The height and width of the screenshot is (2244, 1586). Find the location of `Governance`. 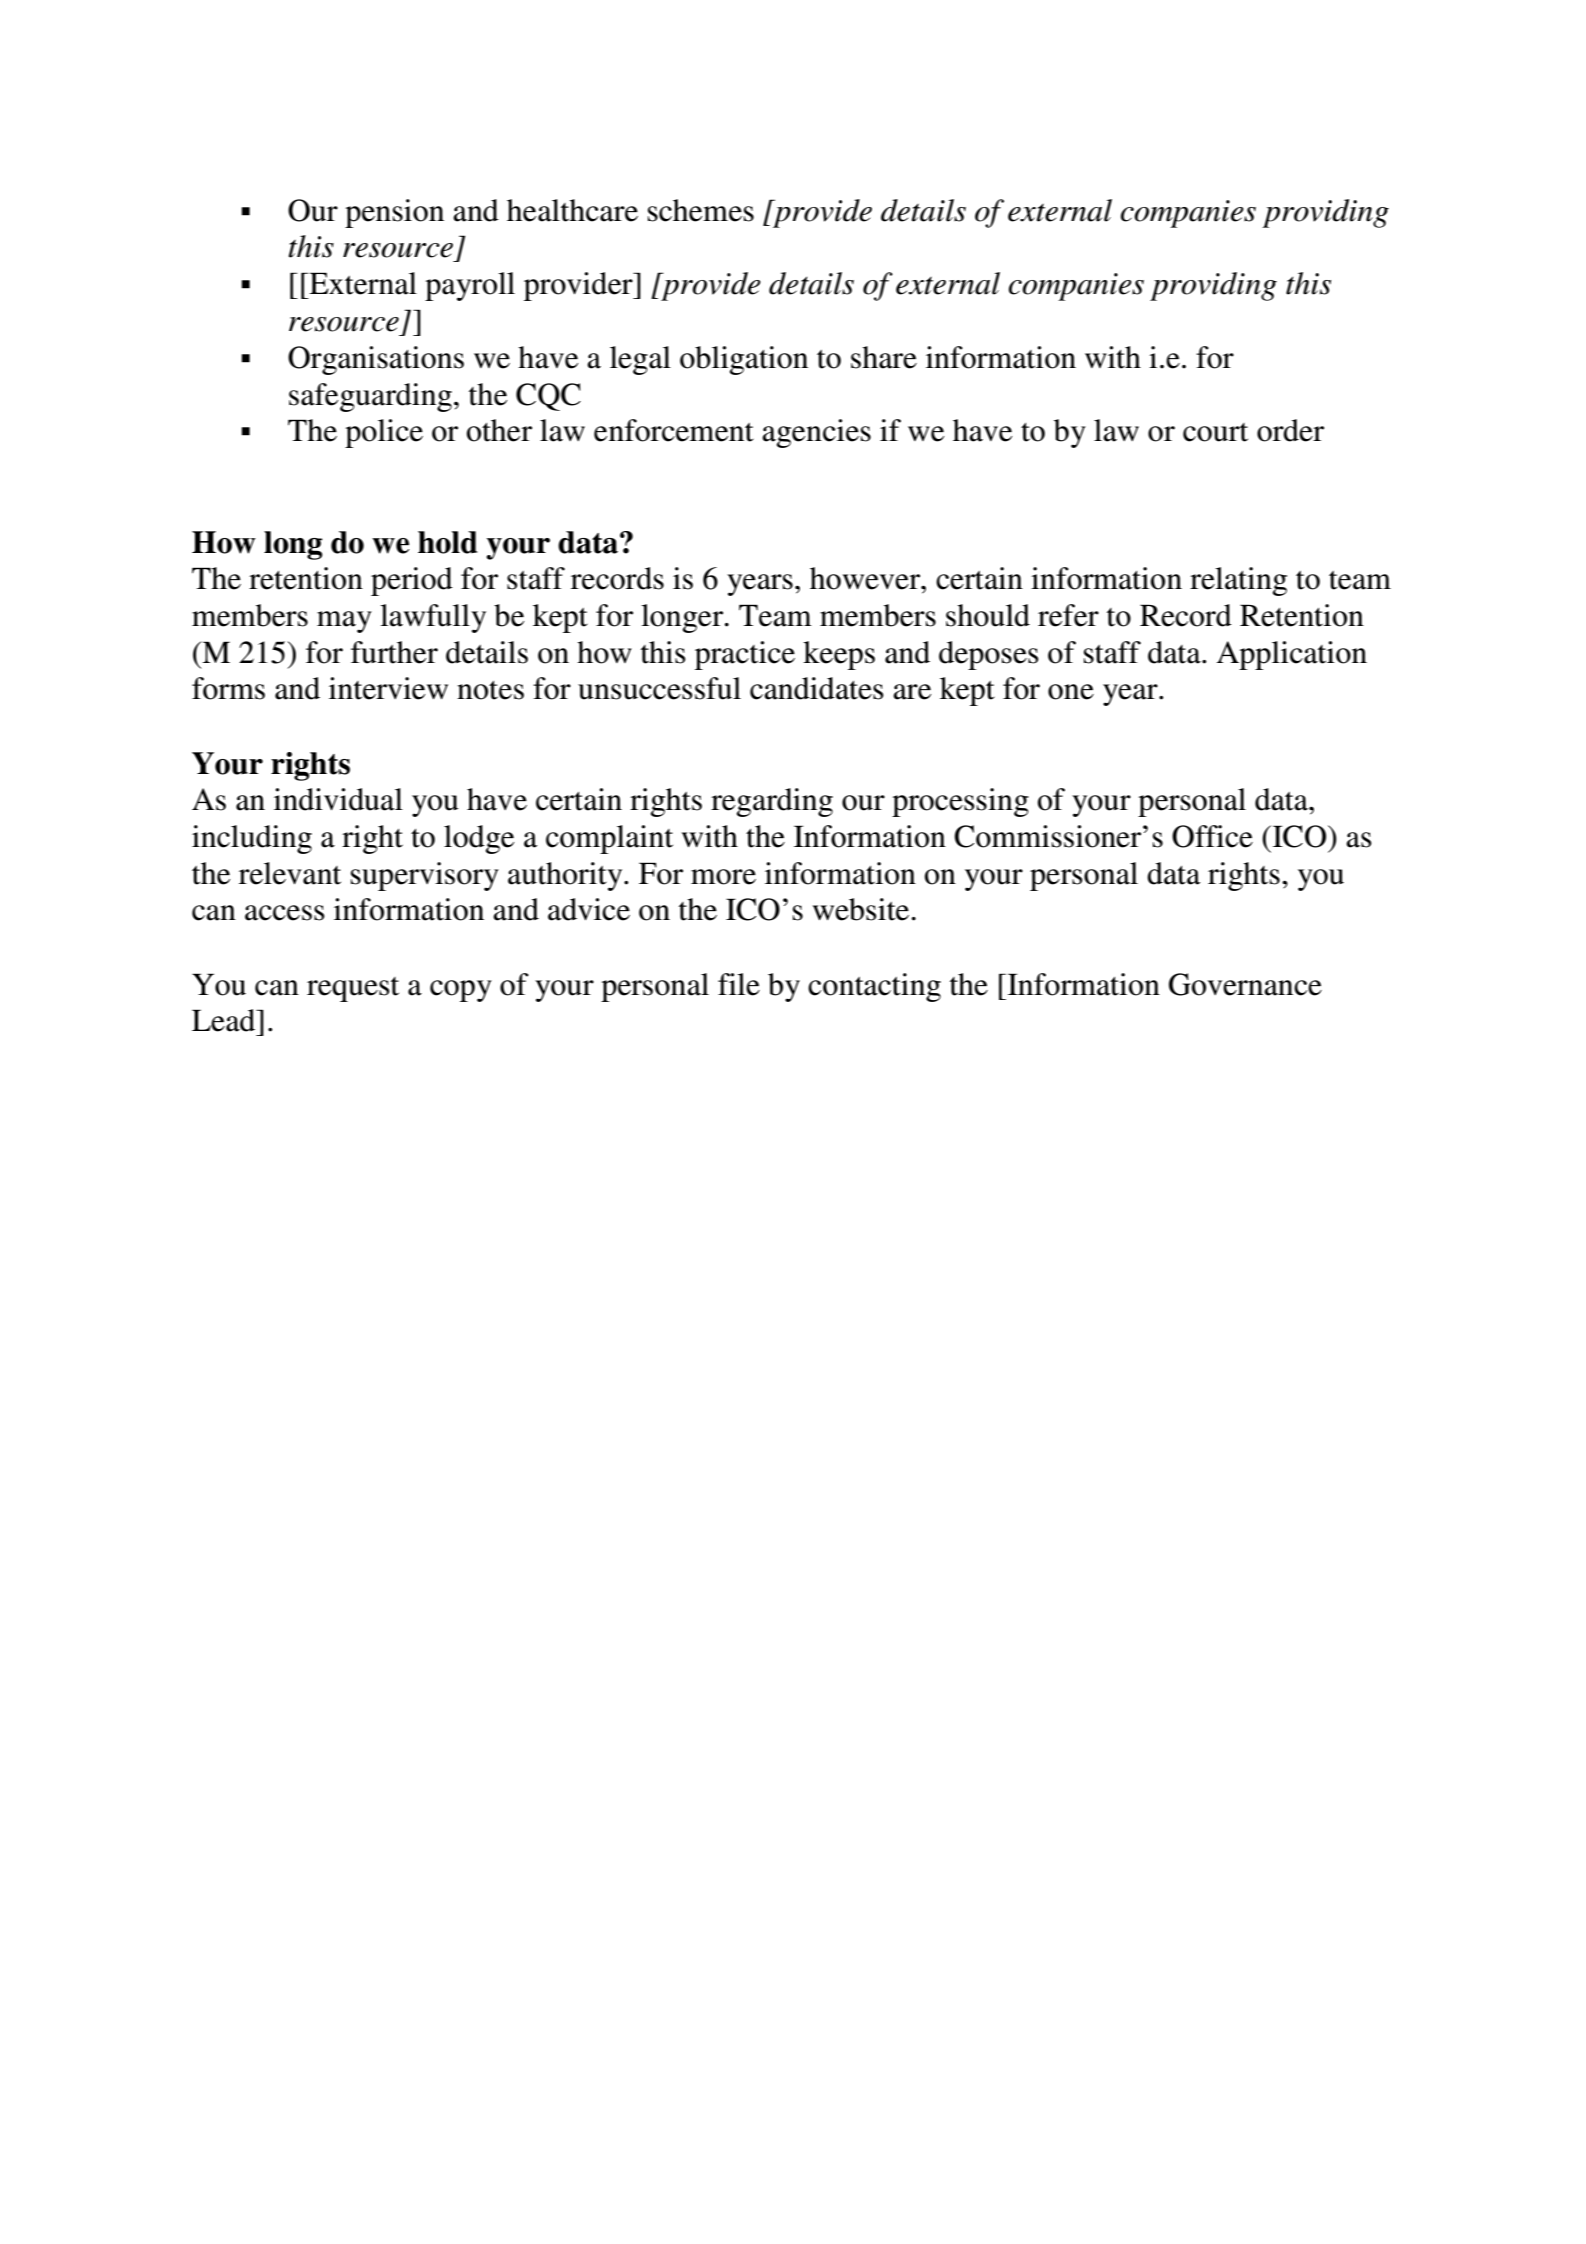

Governance is located at coordinates (1245, 984).
